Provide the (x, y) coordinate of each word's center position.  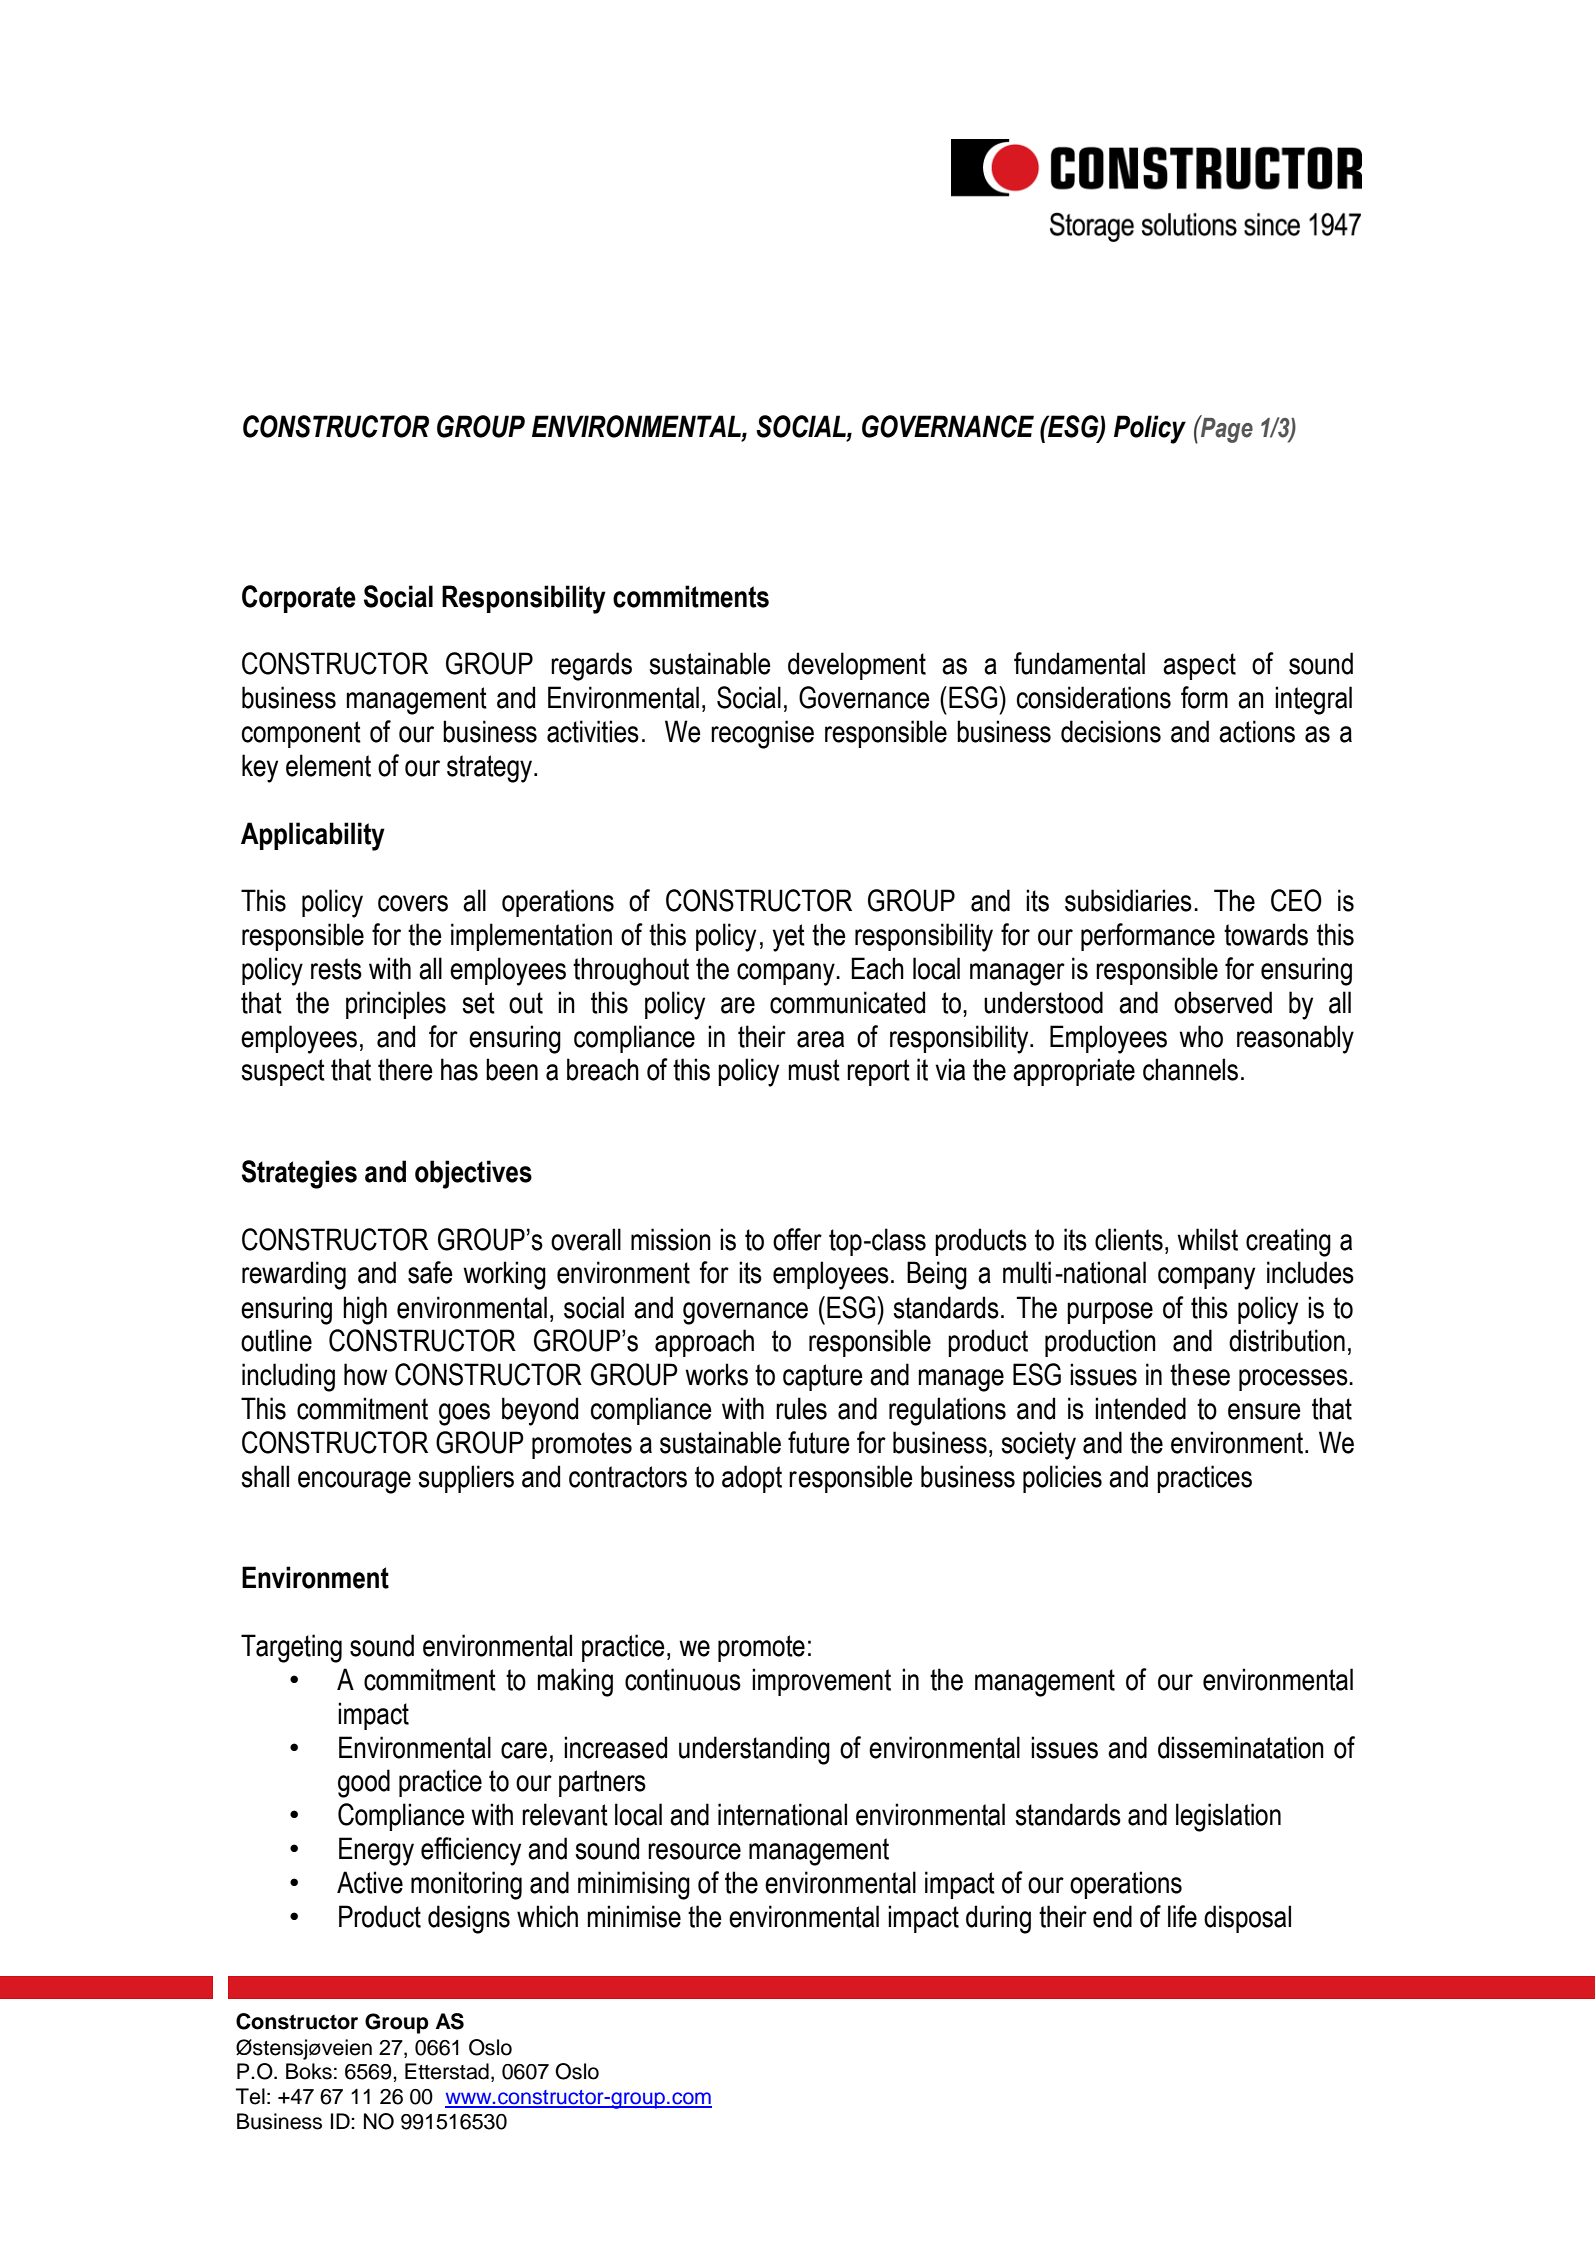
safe (430, 1272)
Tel (250, 2096)
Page (1226, 429)
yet (789, 938)
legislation (1228, 1817)
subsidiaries (1128, 900)
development (857, 666)
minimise (634, 1916)
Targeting (291, 1648)
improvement (821, 1682)
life (1182, 1916)
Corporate (299, 599)
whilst (1207, 1239)
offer (797, 1239)
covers (413, 903)
